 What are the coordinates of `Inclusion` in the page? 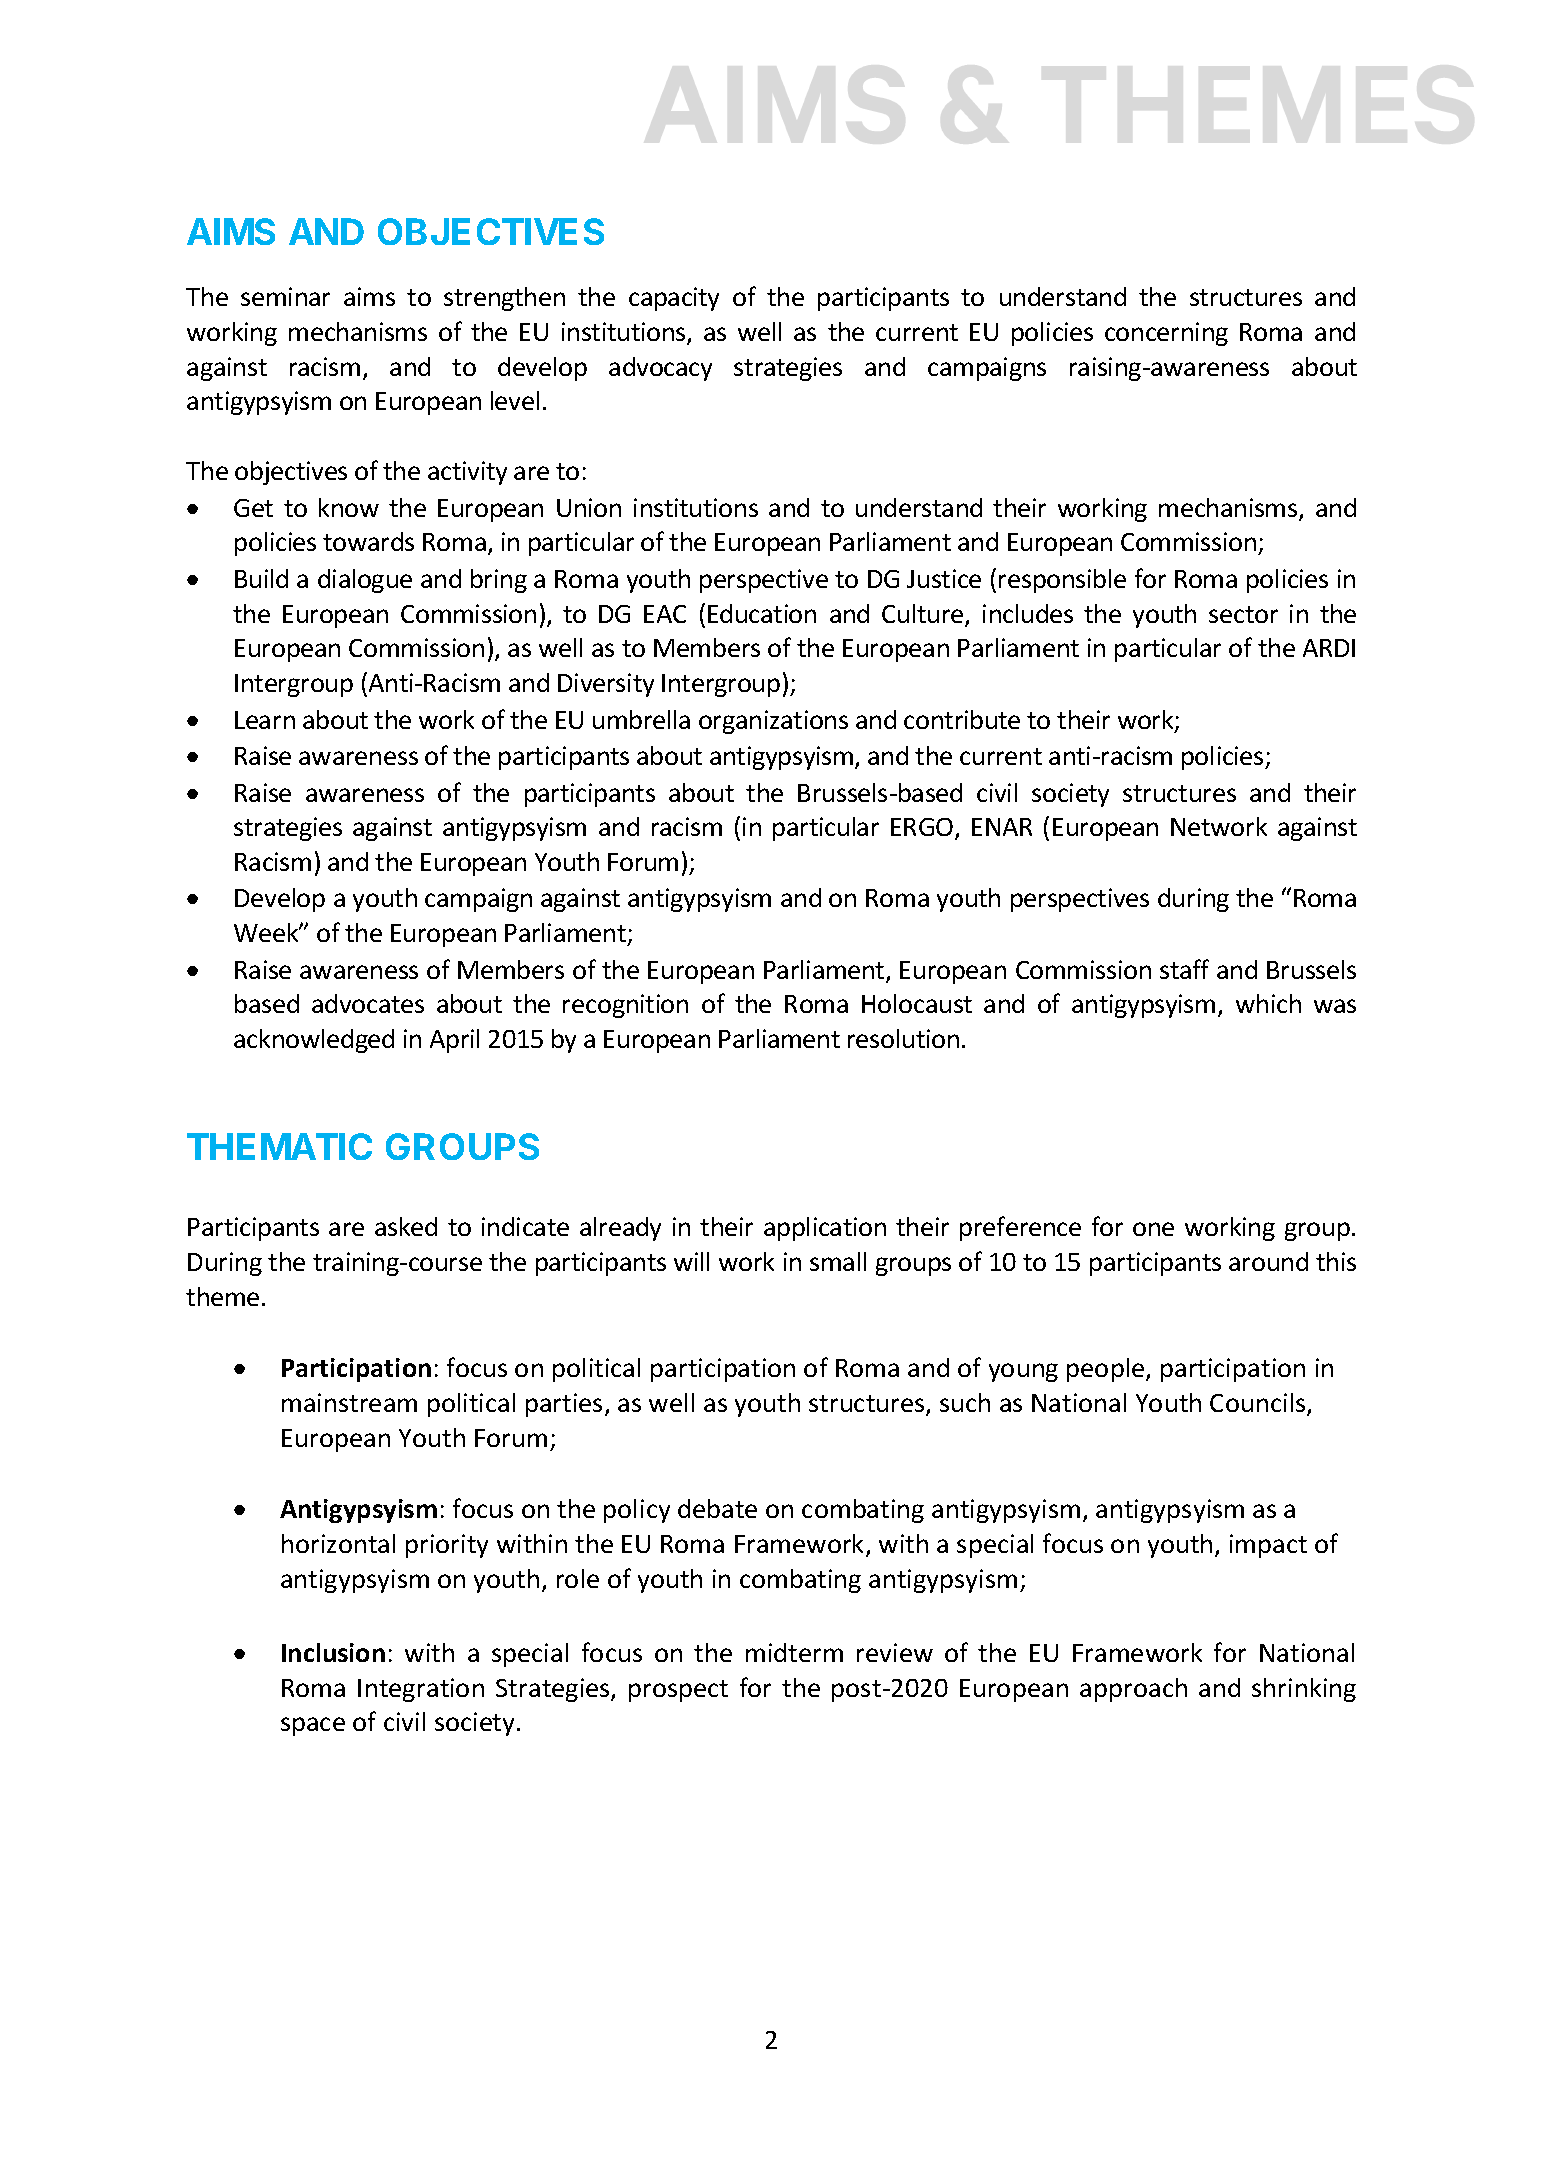 It's located at (333, 1652).
